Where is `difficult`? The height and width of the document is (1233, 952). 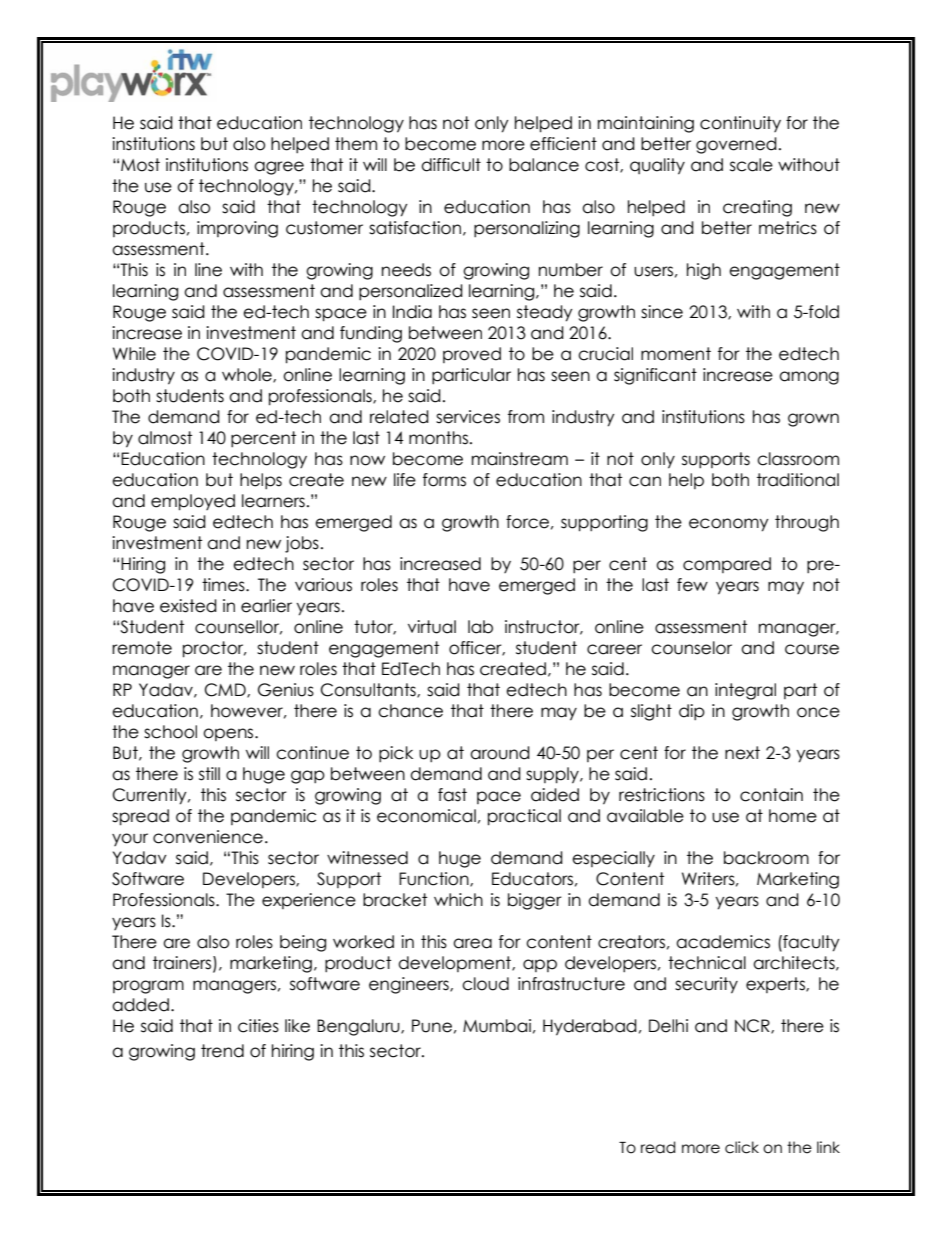
difficult is located at coordinates (451, 165).
